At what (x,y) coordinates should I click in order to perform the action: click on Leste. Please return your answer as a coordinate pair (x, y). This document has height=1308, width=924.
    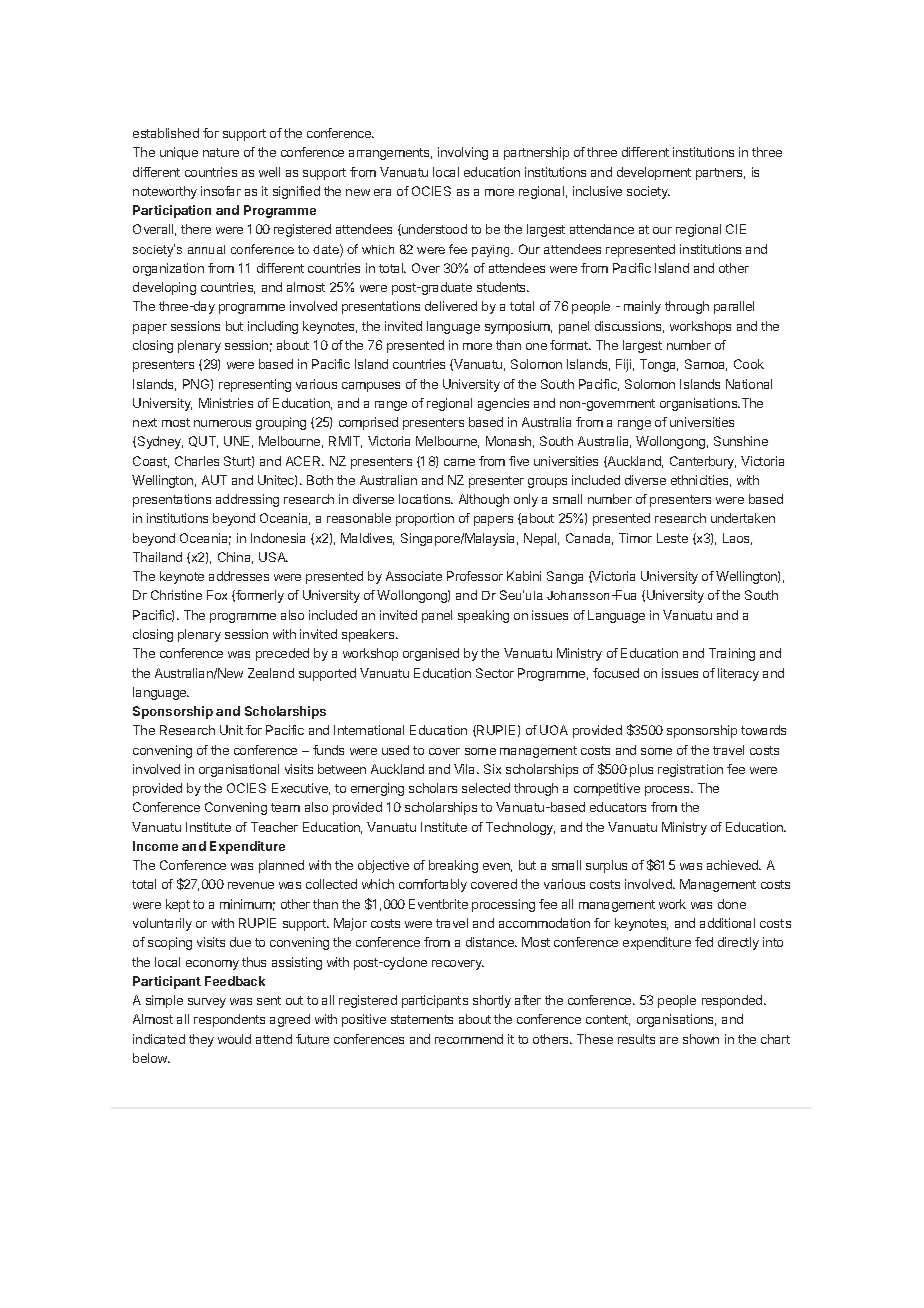
    Looking at the image, I should click on (672, 538).
